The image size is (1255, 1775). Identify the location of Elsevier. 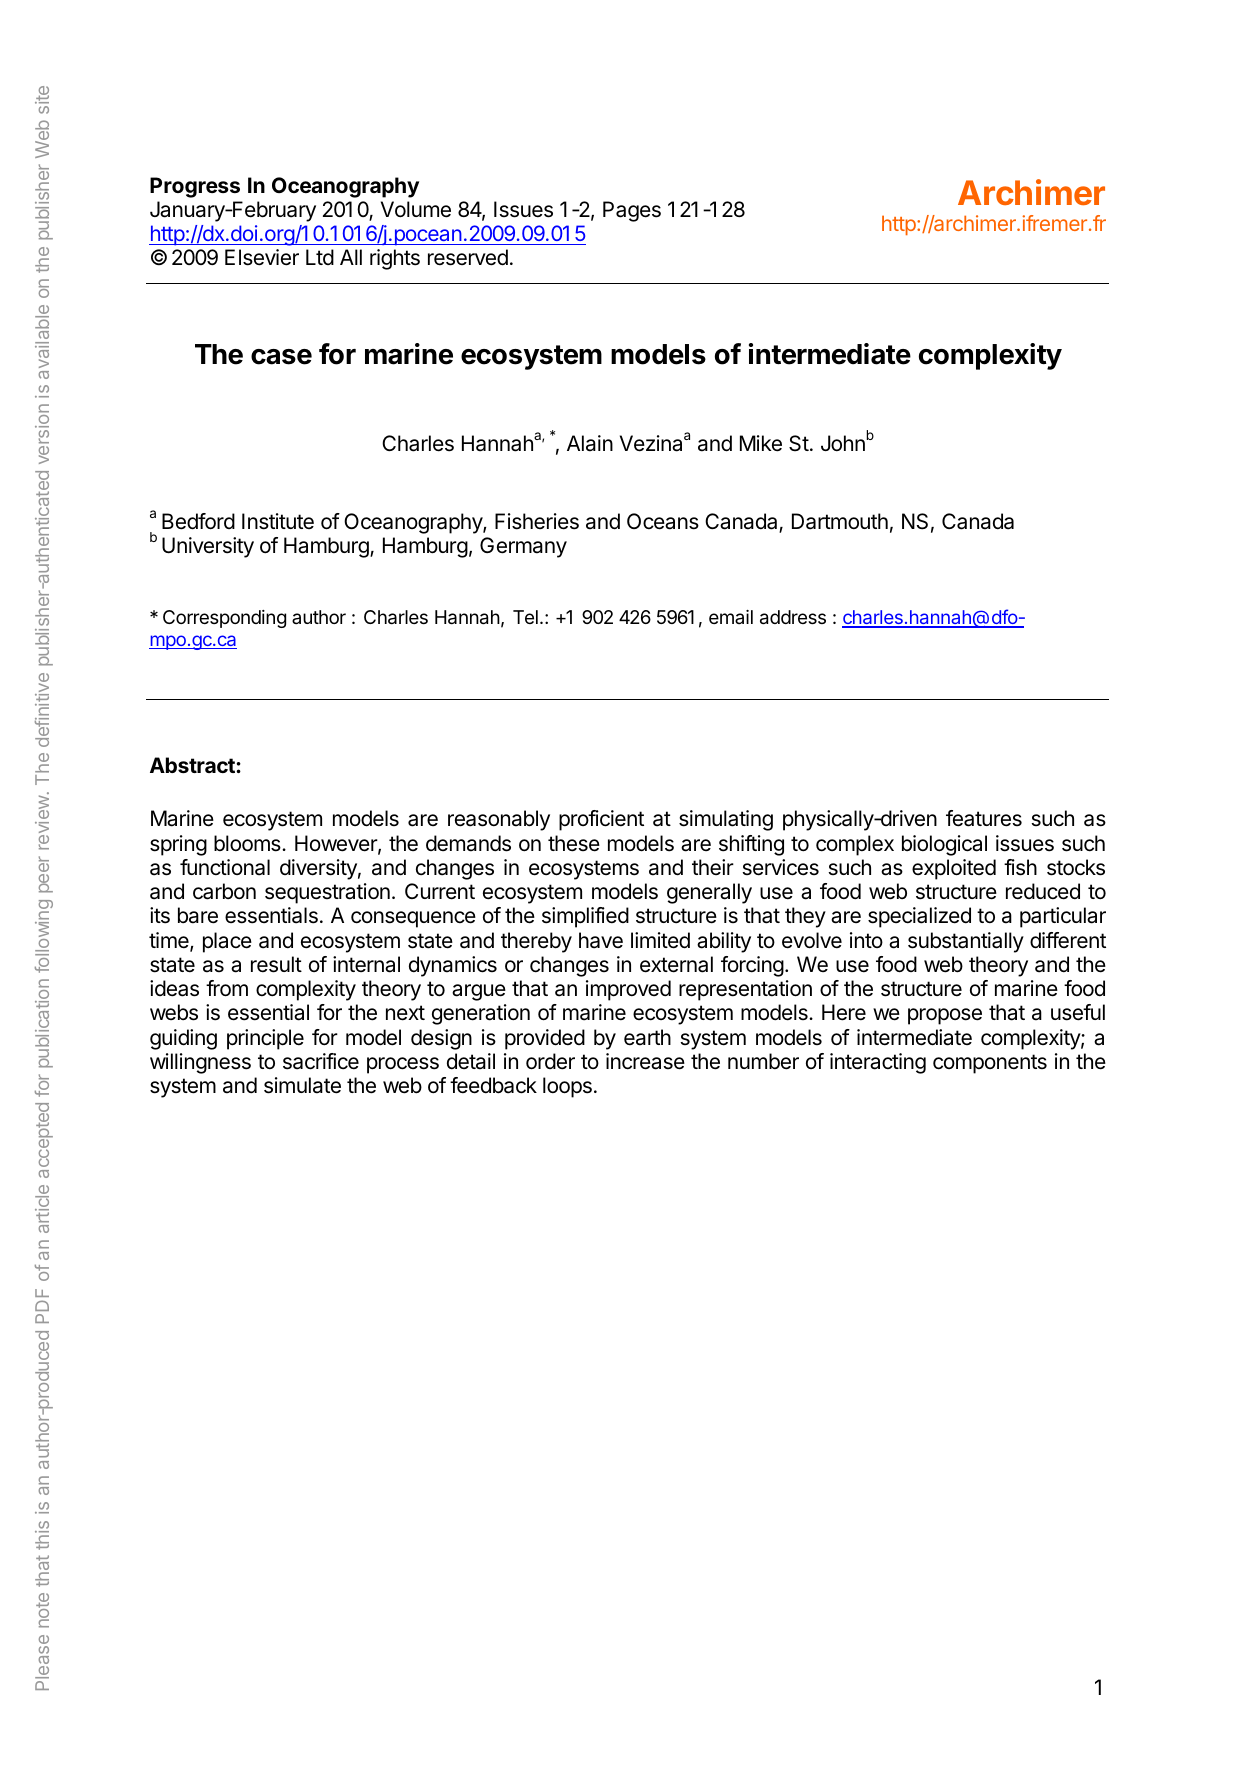
(262, 257).
